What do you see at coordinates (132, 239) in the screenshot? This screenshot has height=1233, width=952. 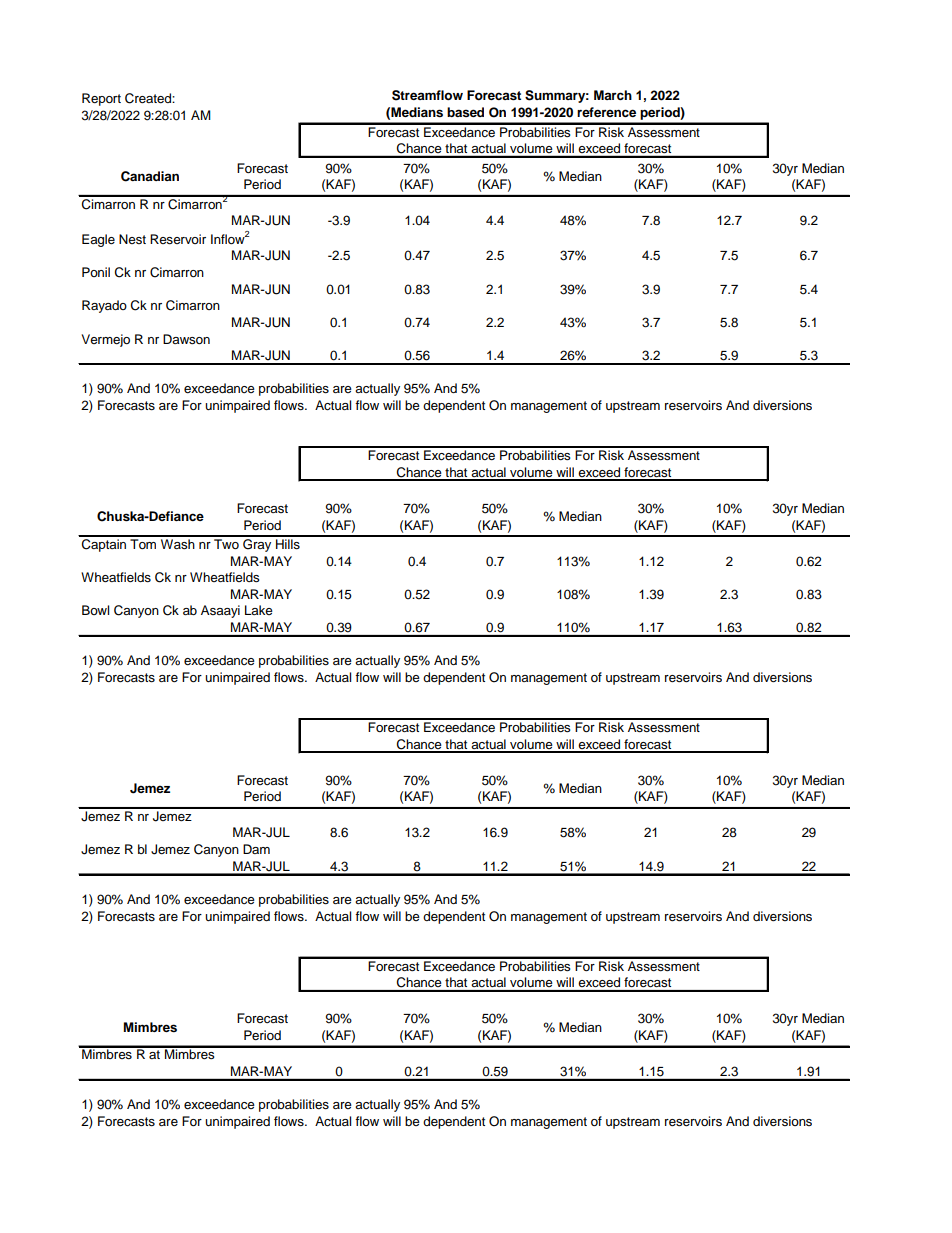 I see `Nest` at bounding box center [132, 239].
